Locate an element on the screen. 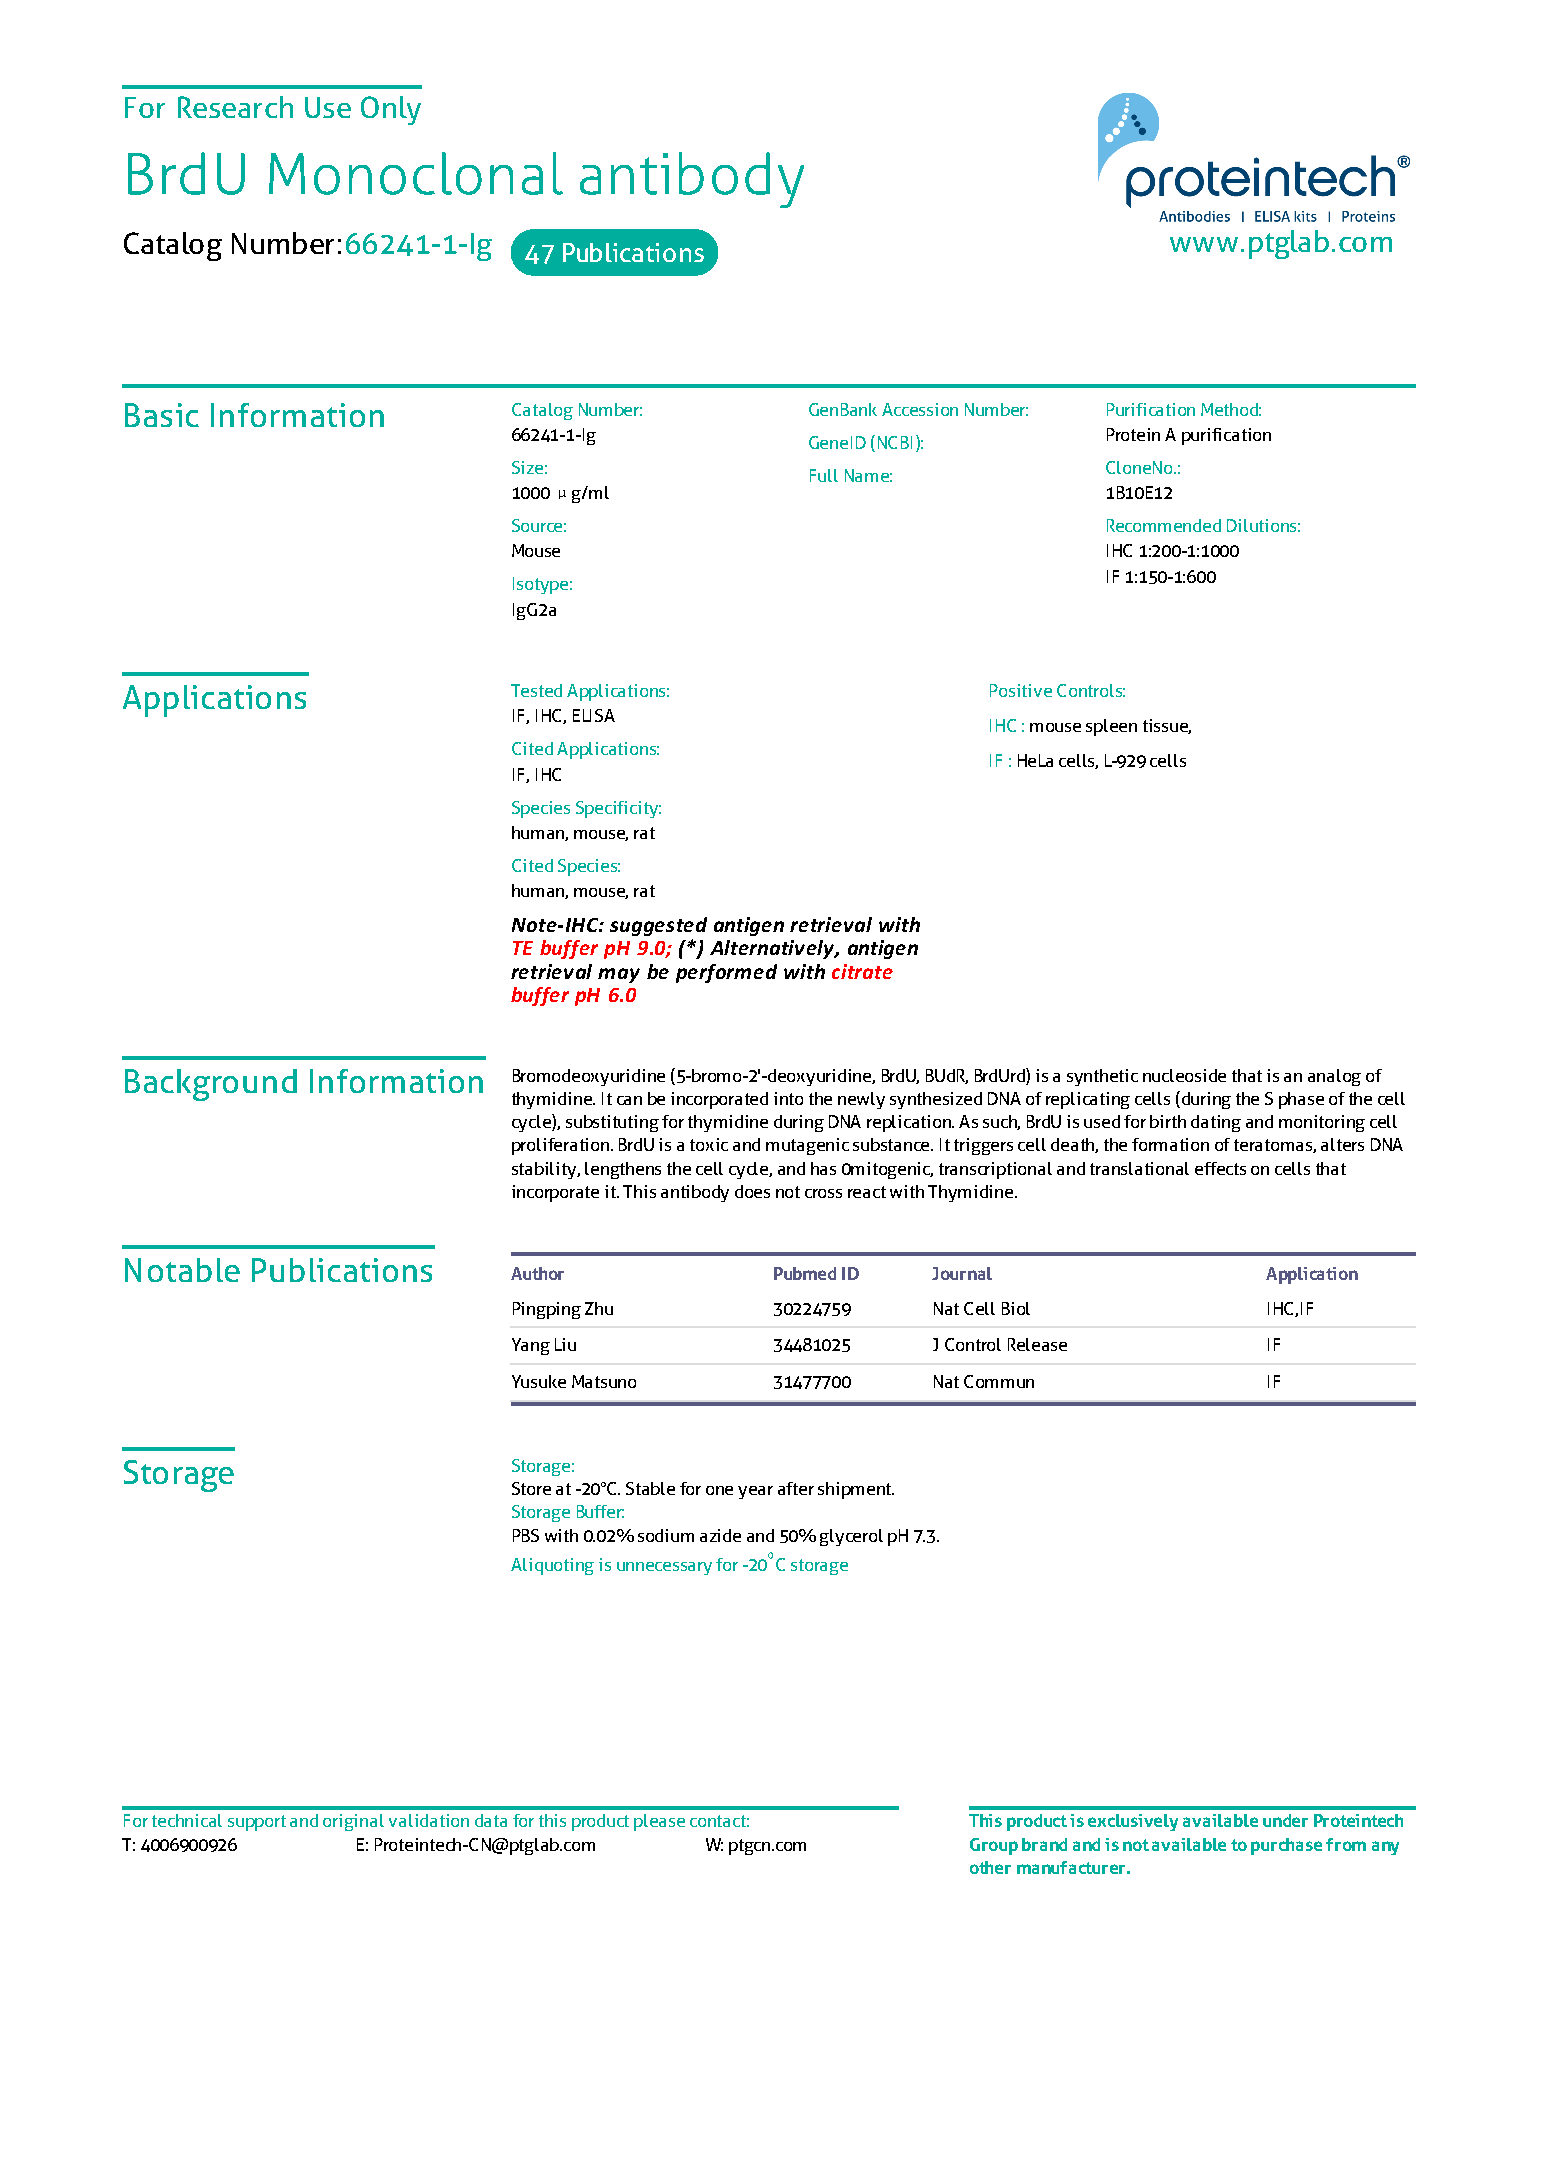  Notable is located at coordinates (182, 1270).
